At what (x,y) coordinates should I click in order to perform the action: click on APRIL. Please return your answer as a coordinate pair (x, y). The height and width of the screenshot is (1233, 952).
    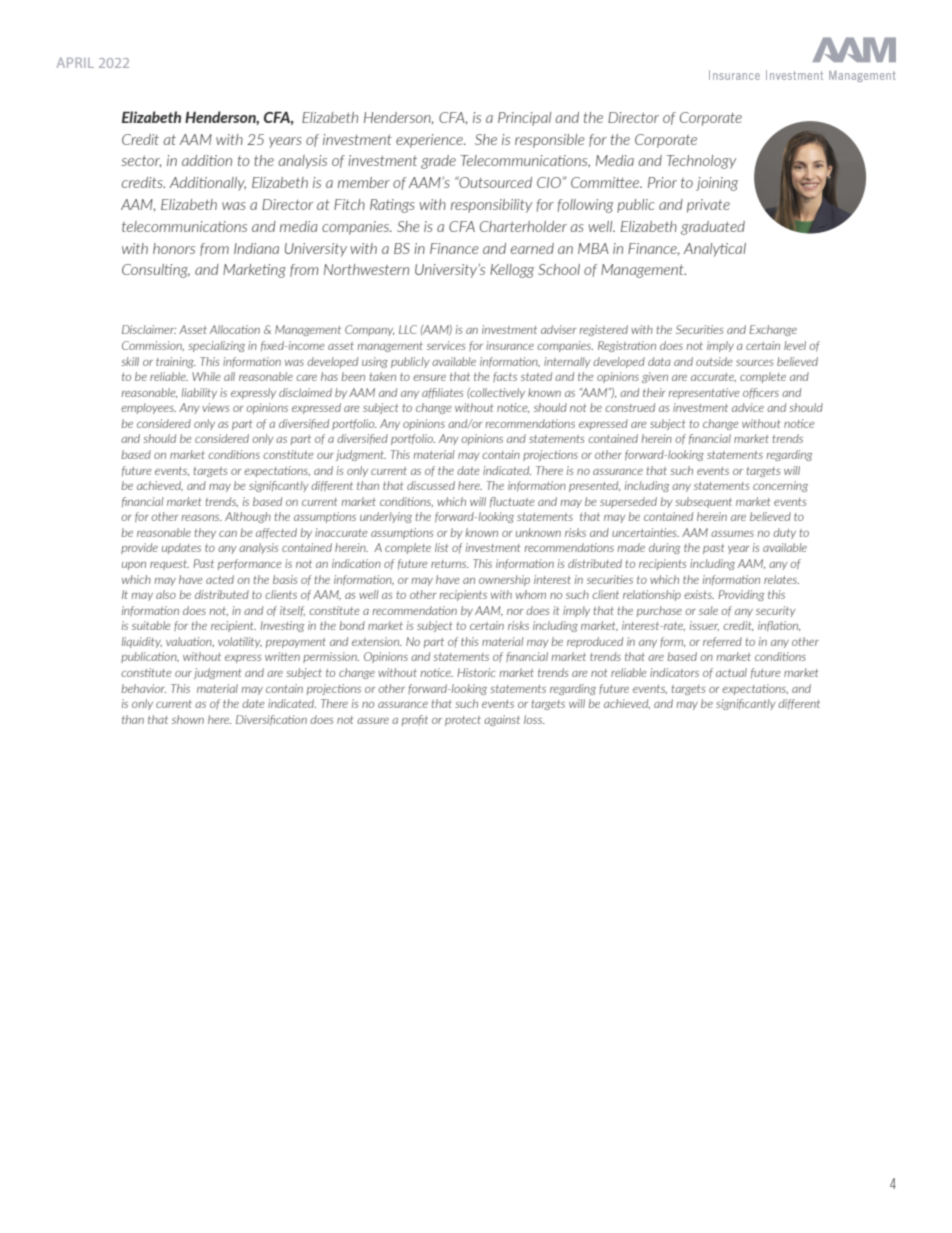
    Looking at the image, I should click on (75, 62).
